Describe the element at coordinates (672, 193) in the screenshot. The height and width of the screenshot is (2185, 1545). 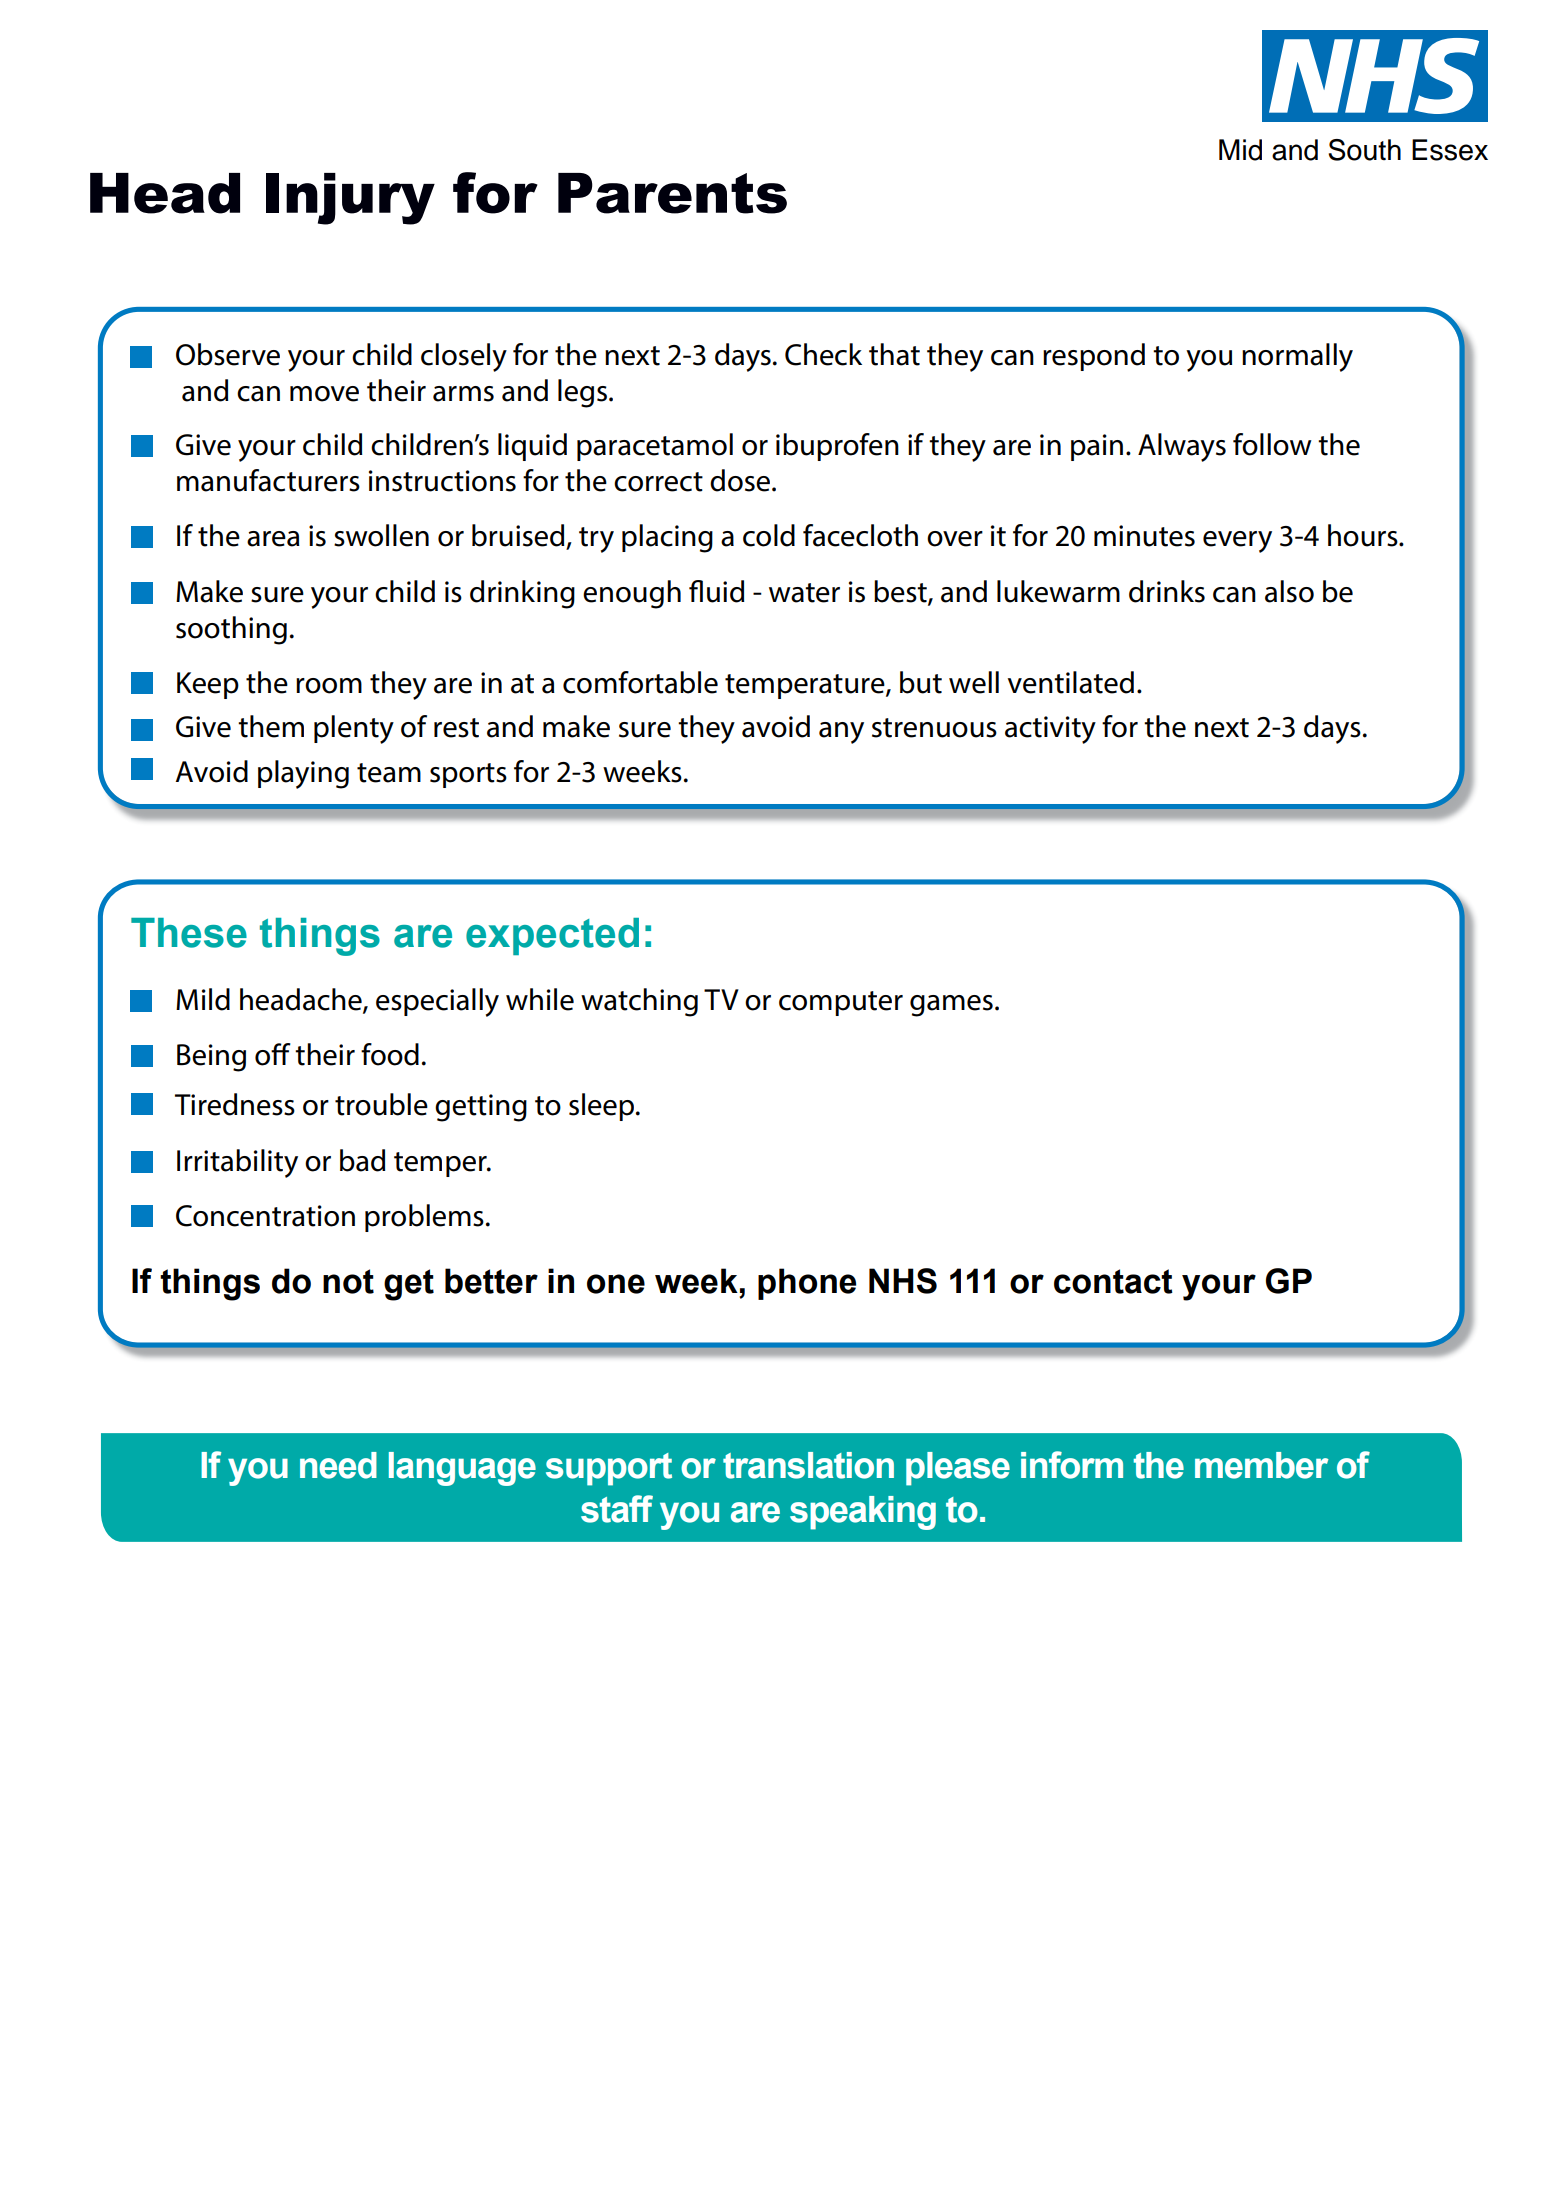
I see `Parents` at that location.
